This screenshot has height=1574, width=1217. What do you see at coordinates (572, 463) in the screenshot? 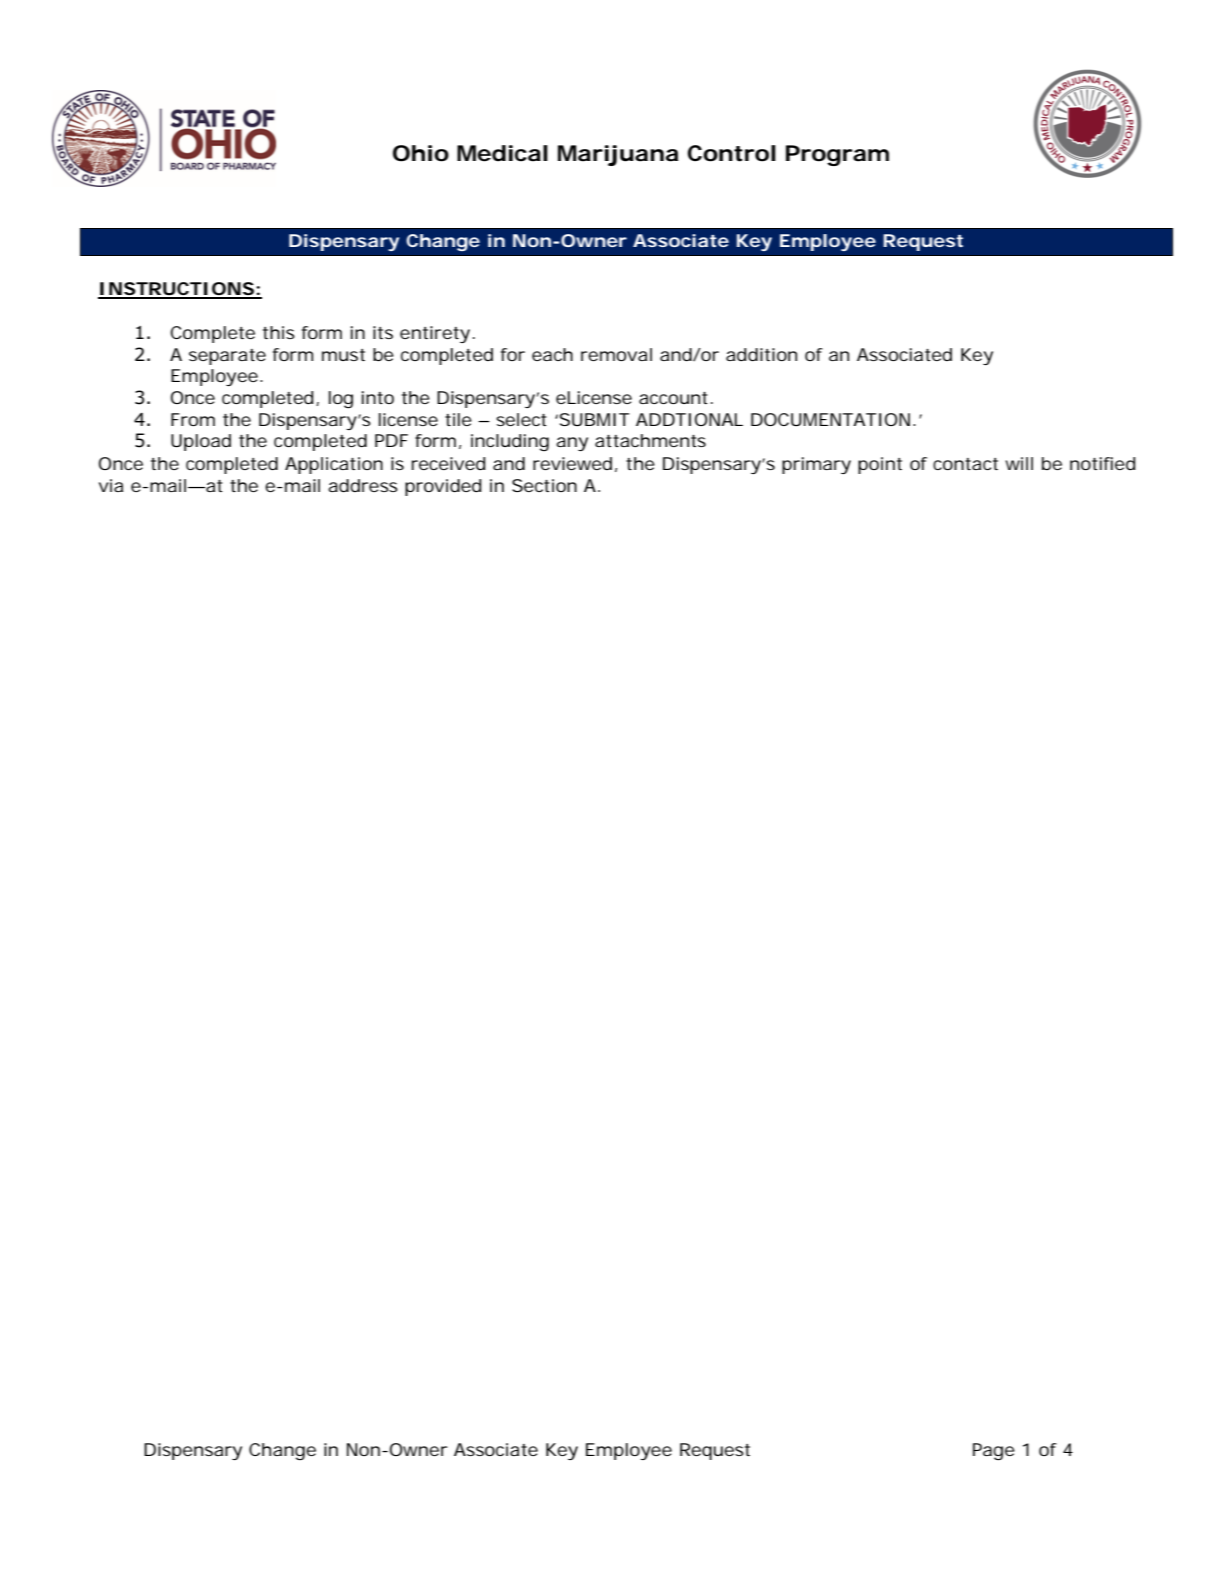
I see `reviewed` at bounding box center [572, 463].
